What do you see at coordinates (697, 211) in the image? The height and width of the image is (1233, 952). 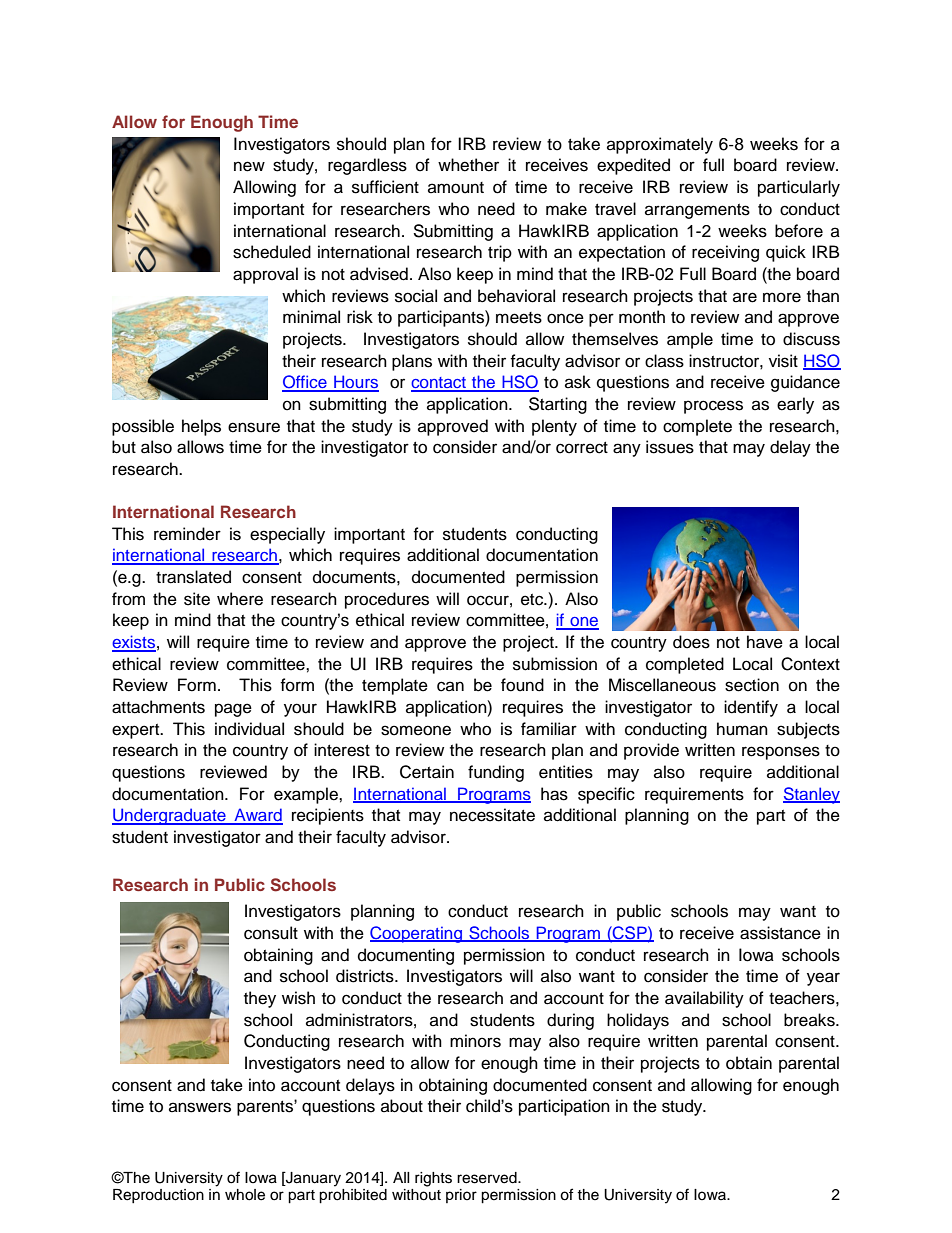 I see `arrangements` at bounding box center [697, 211].
